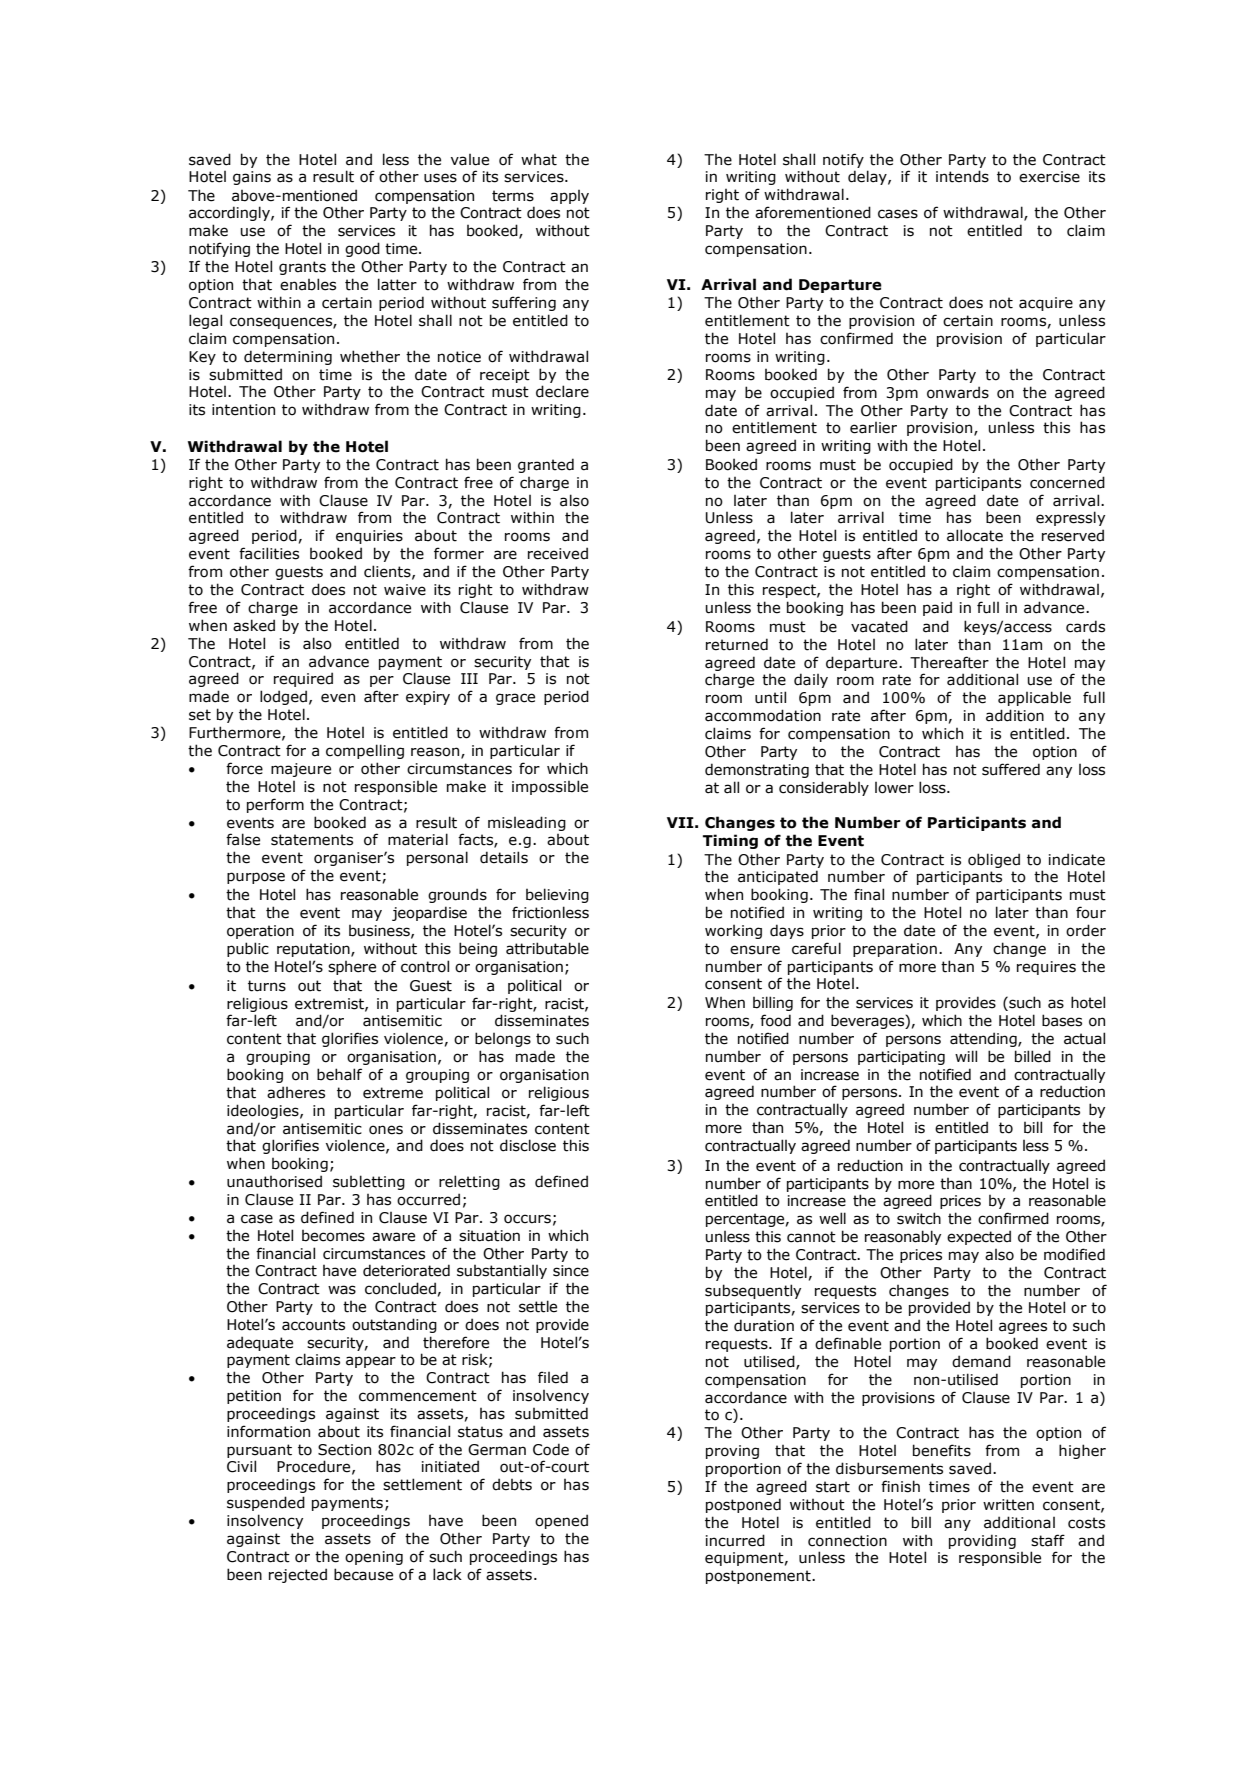 The image size is (1256, 1776). I want to click on Timing, so click(730, 841).
